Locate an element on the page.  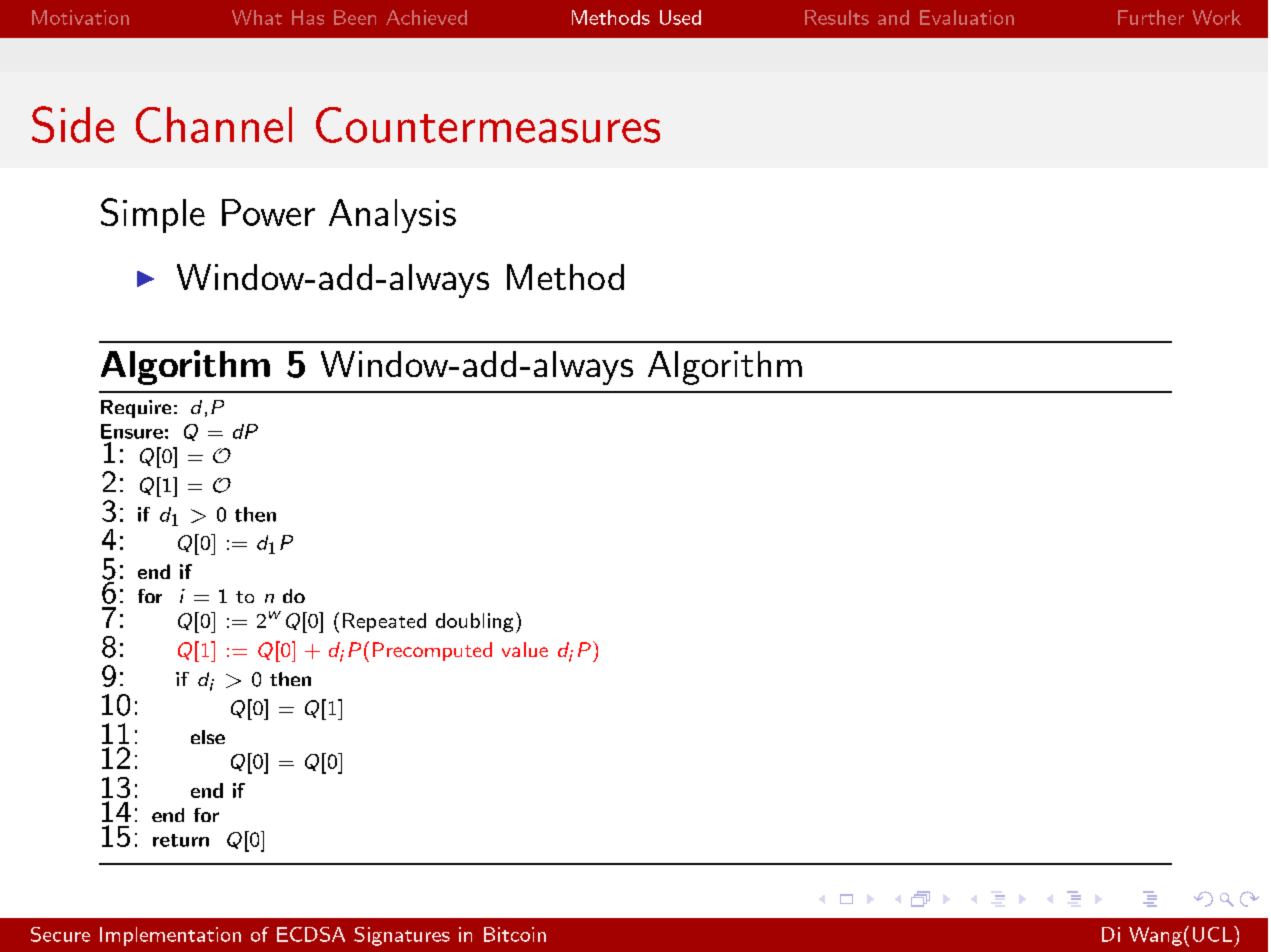
Used is located at coordinates (680, 17).
